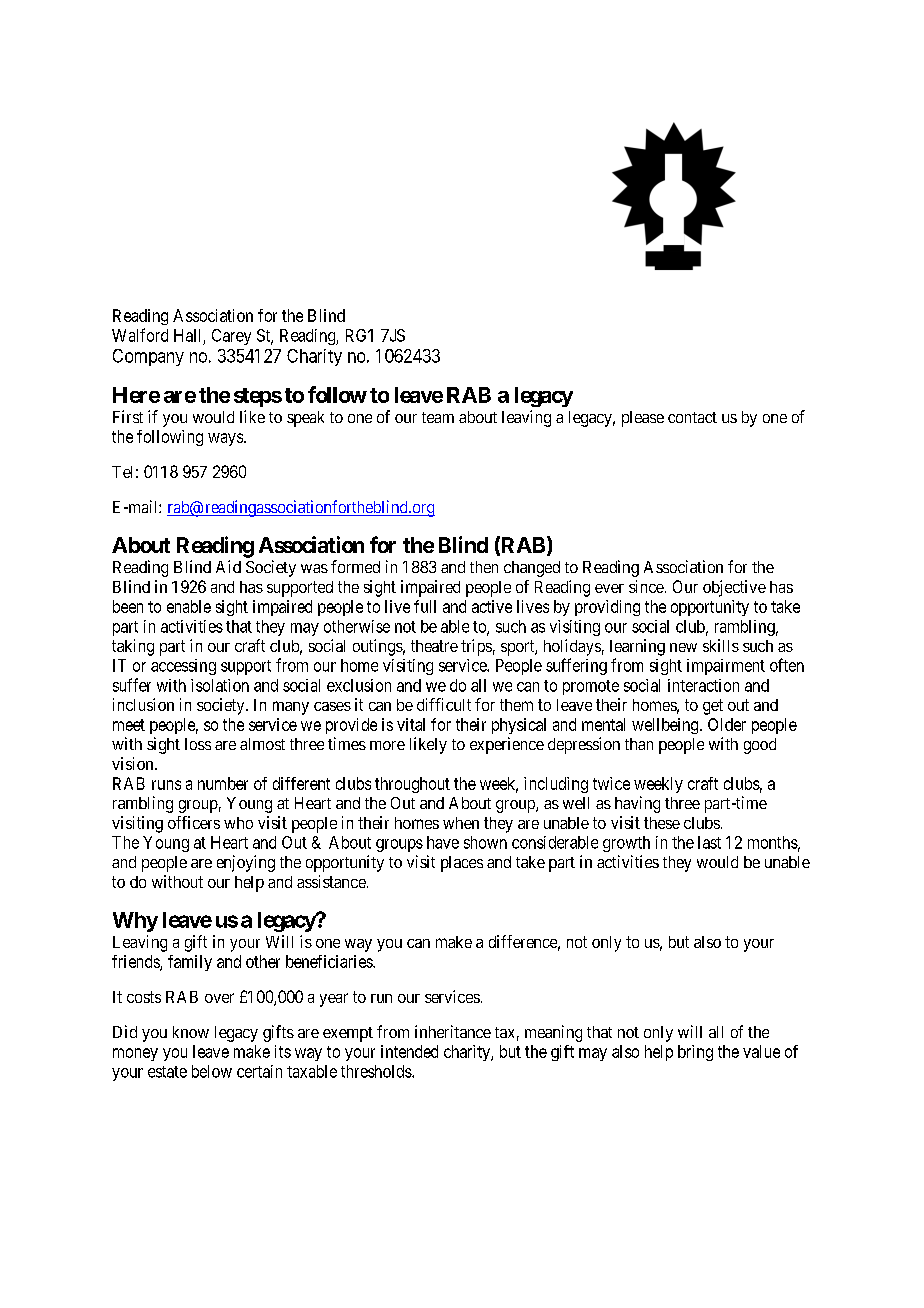 The height and width of the screenshot is (1308, 924). Describe the element at coordinates (453, 1031) in the screenshot. I see `inheritance` at that location.
